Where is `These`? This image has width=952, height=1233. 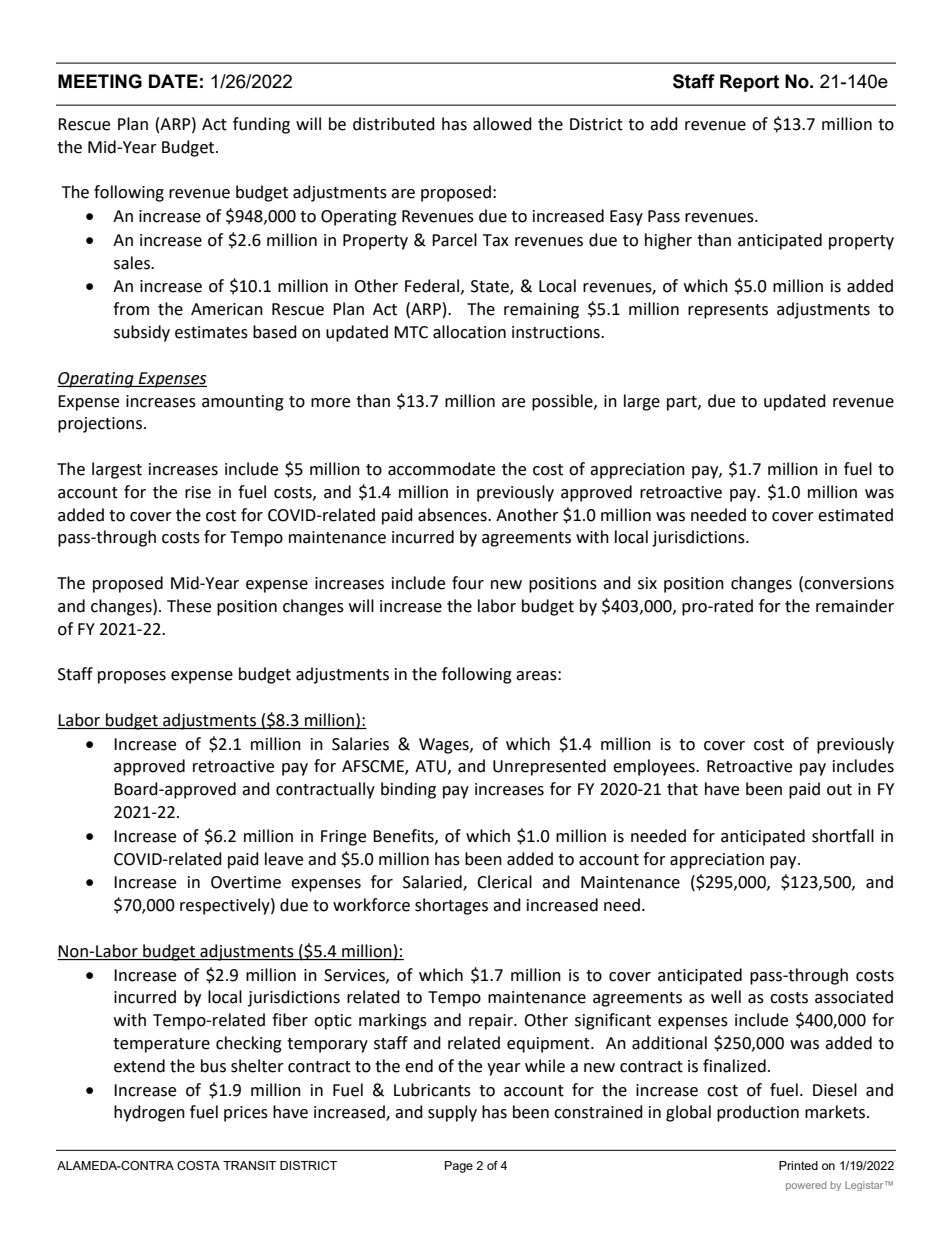
These is located at coordinates (189, 606).
